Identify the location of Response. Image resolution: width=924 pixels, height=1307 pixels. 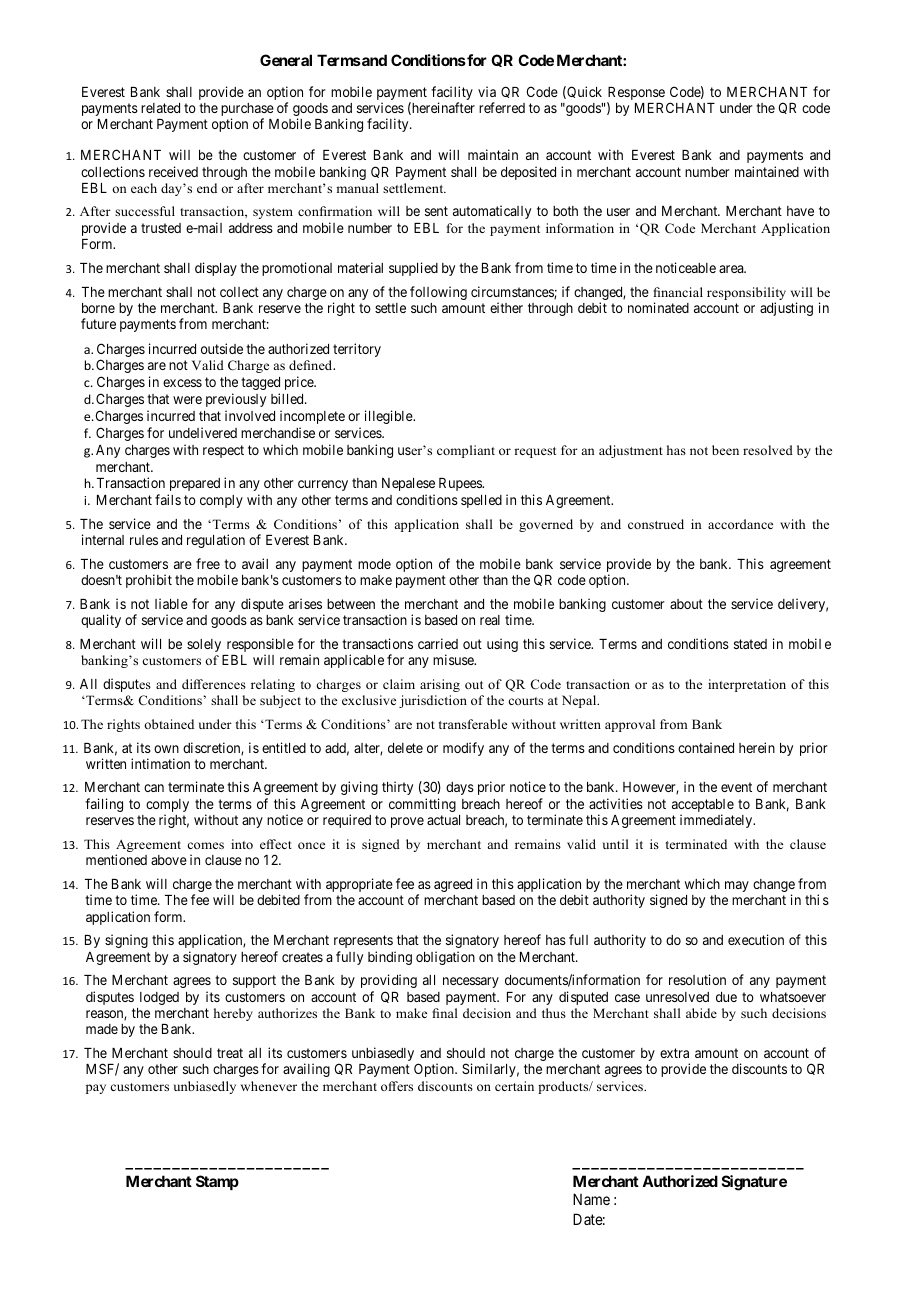
(636, 95).
